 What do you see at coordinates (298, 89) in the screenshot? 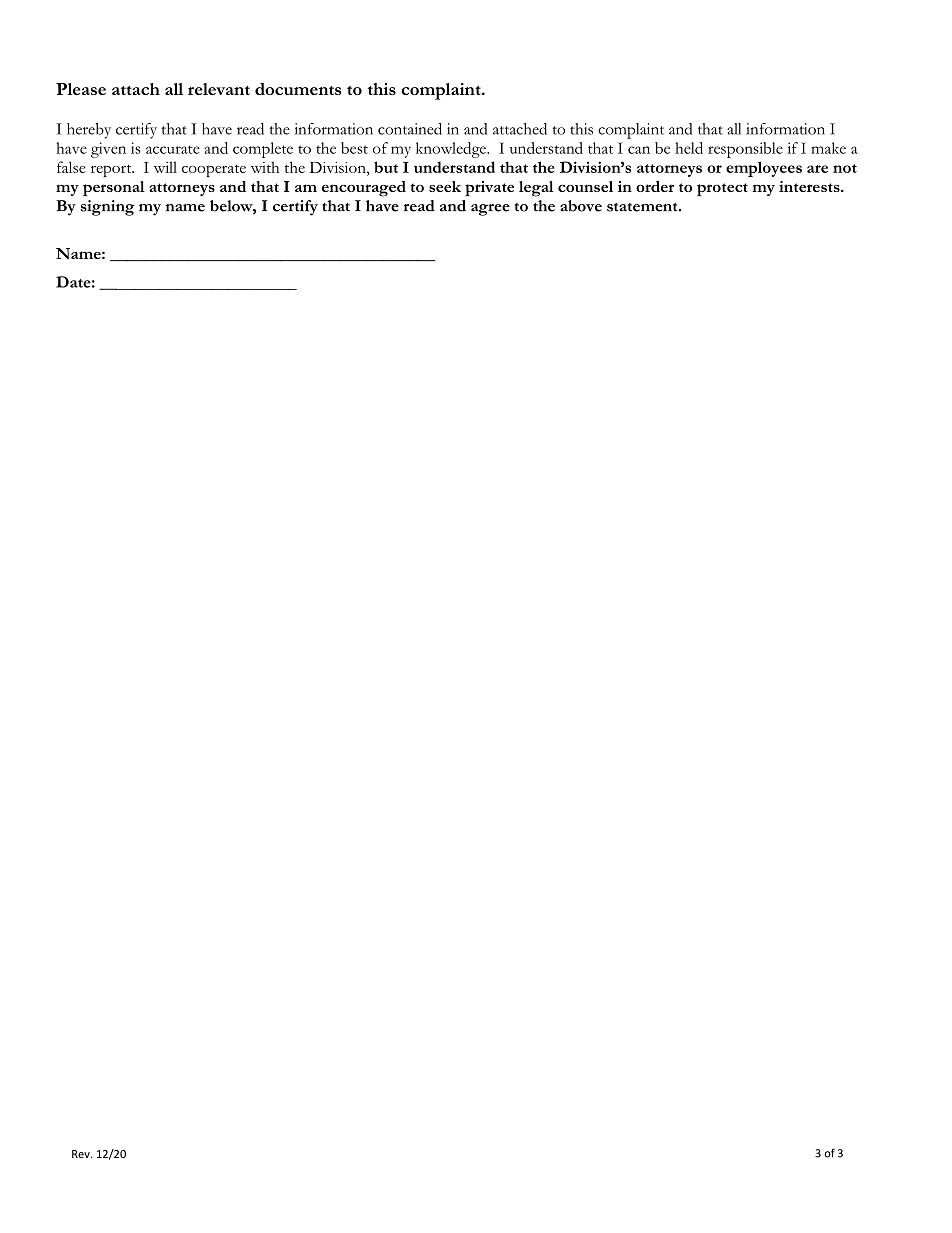
I see `documents` at bounding box center [298, 89].
